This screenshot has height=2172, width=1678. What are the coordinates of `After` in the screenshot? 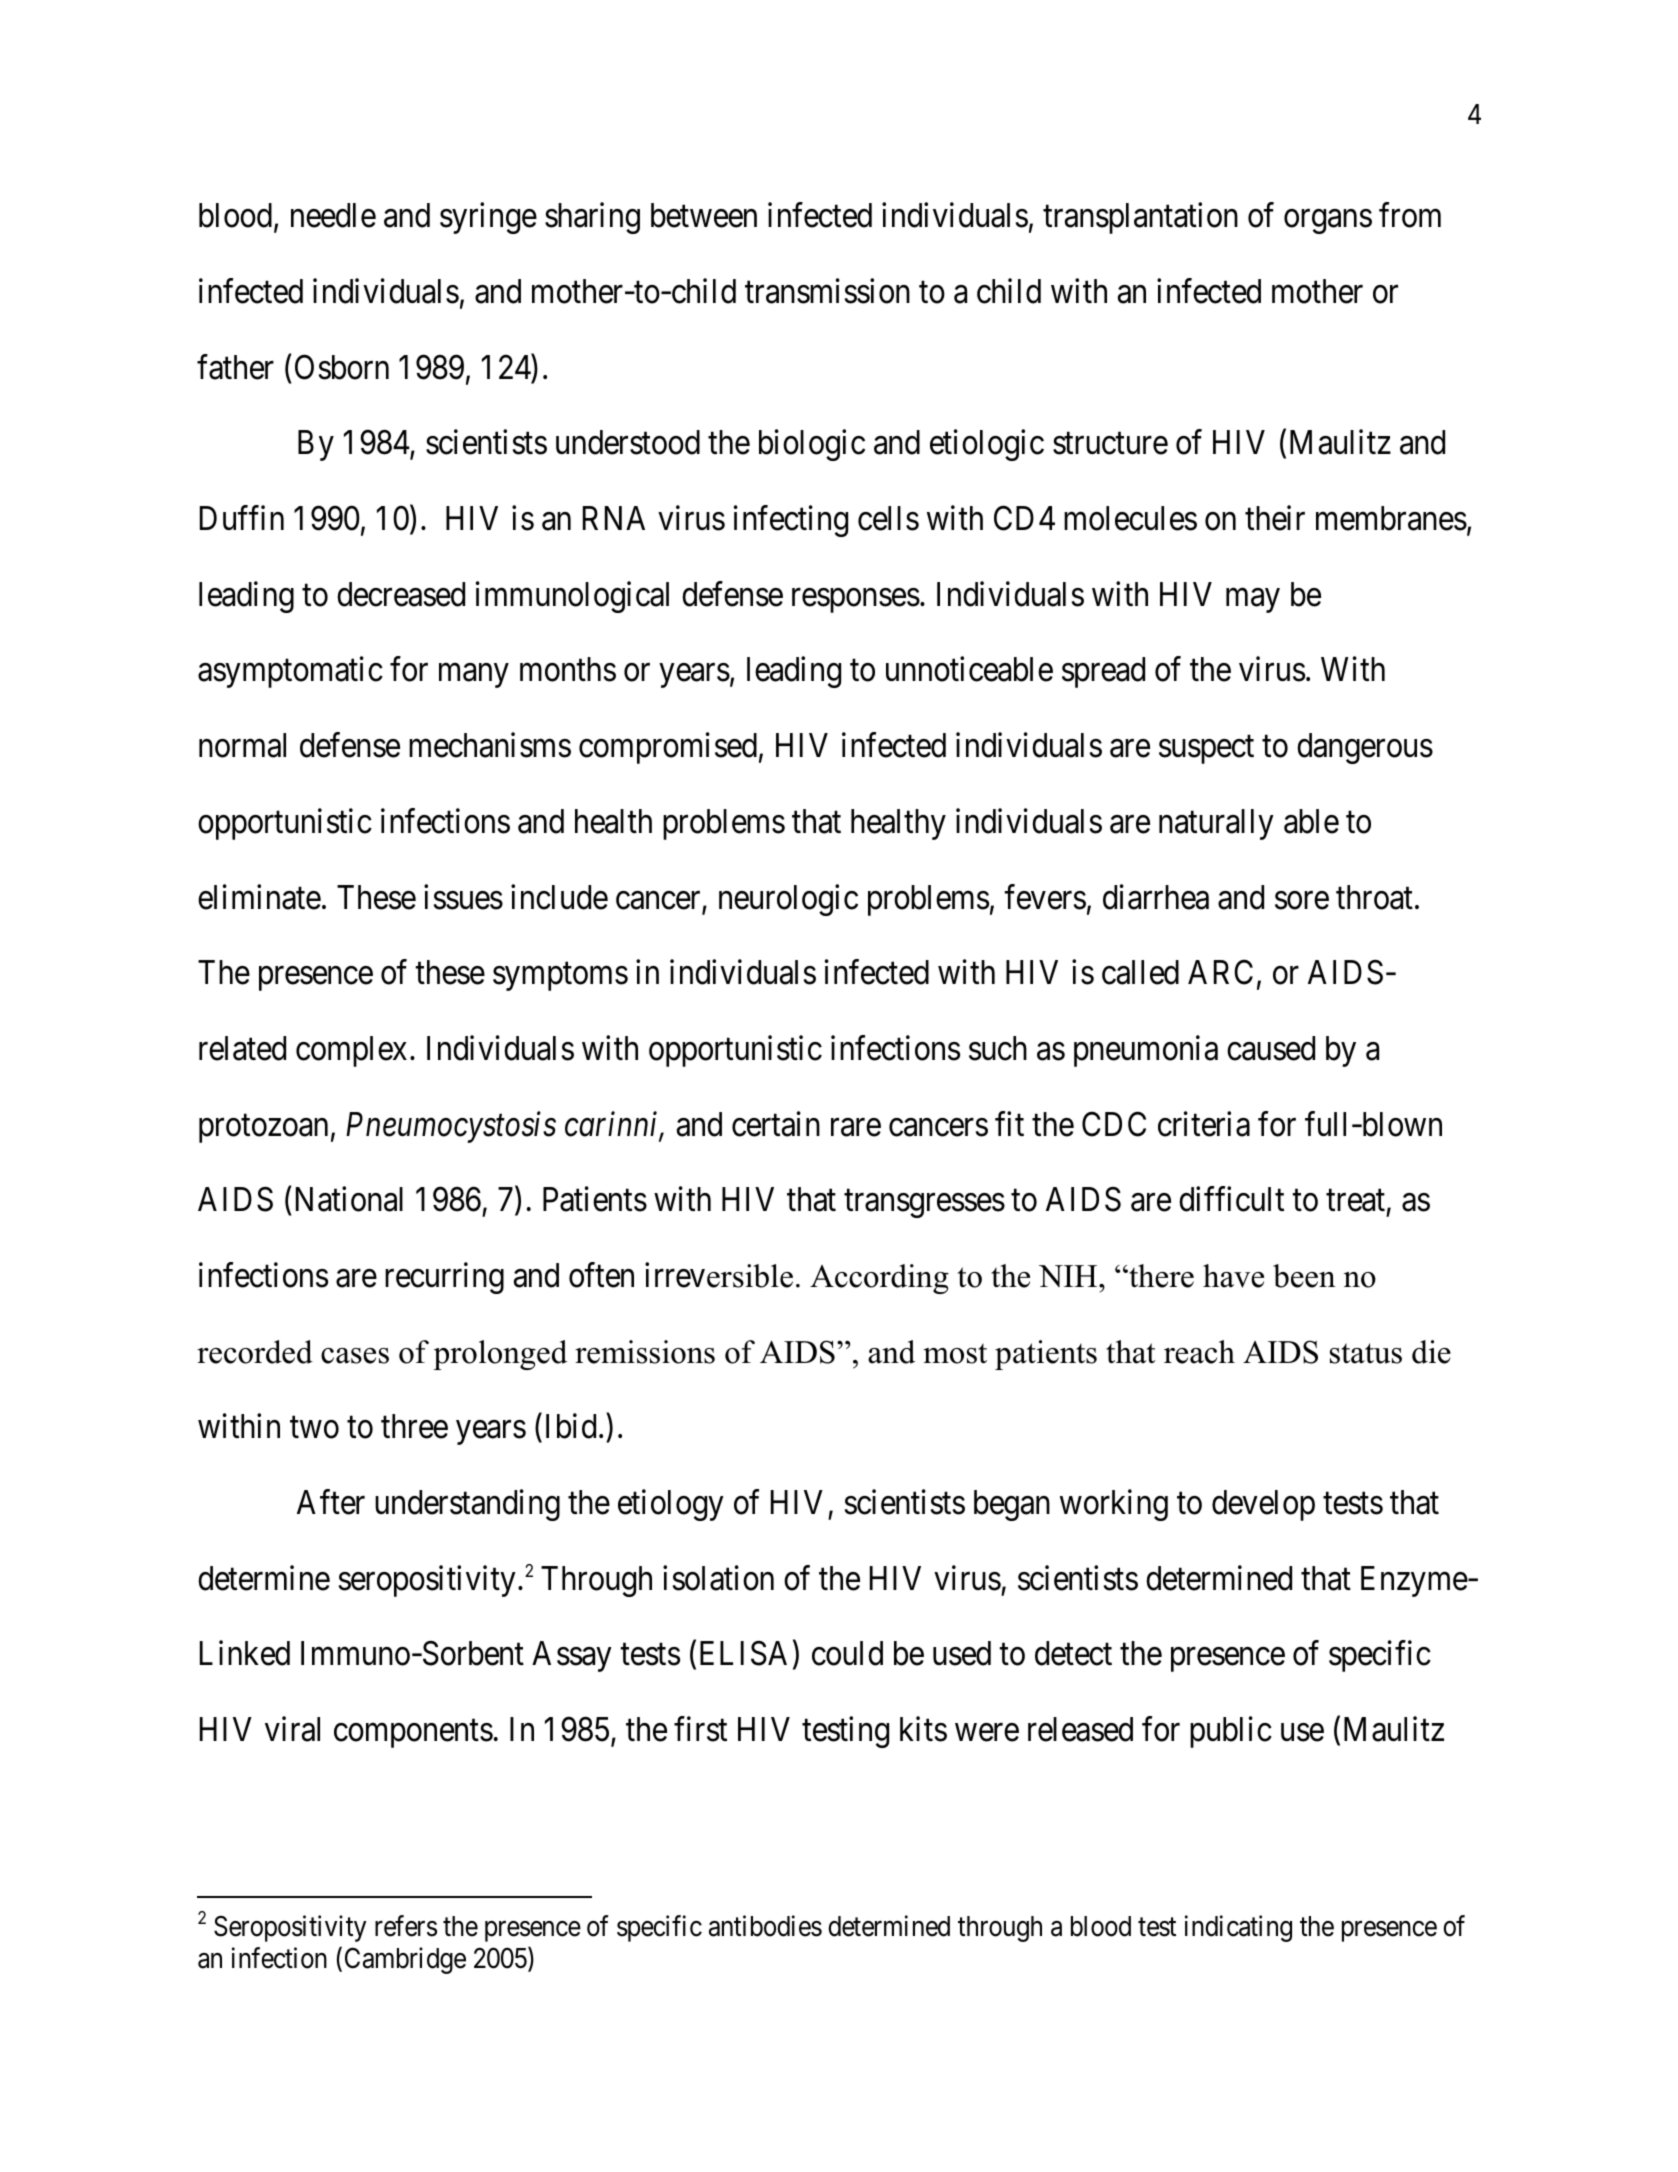 It's located at (331, 1502).
